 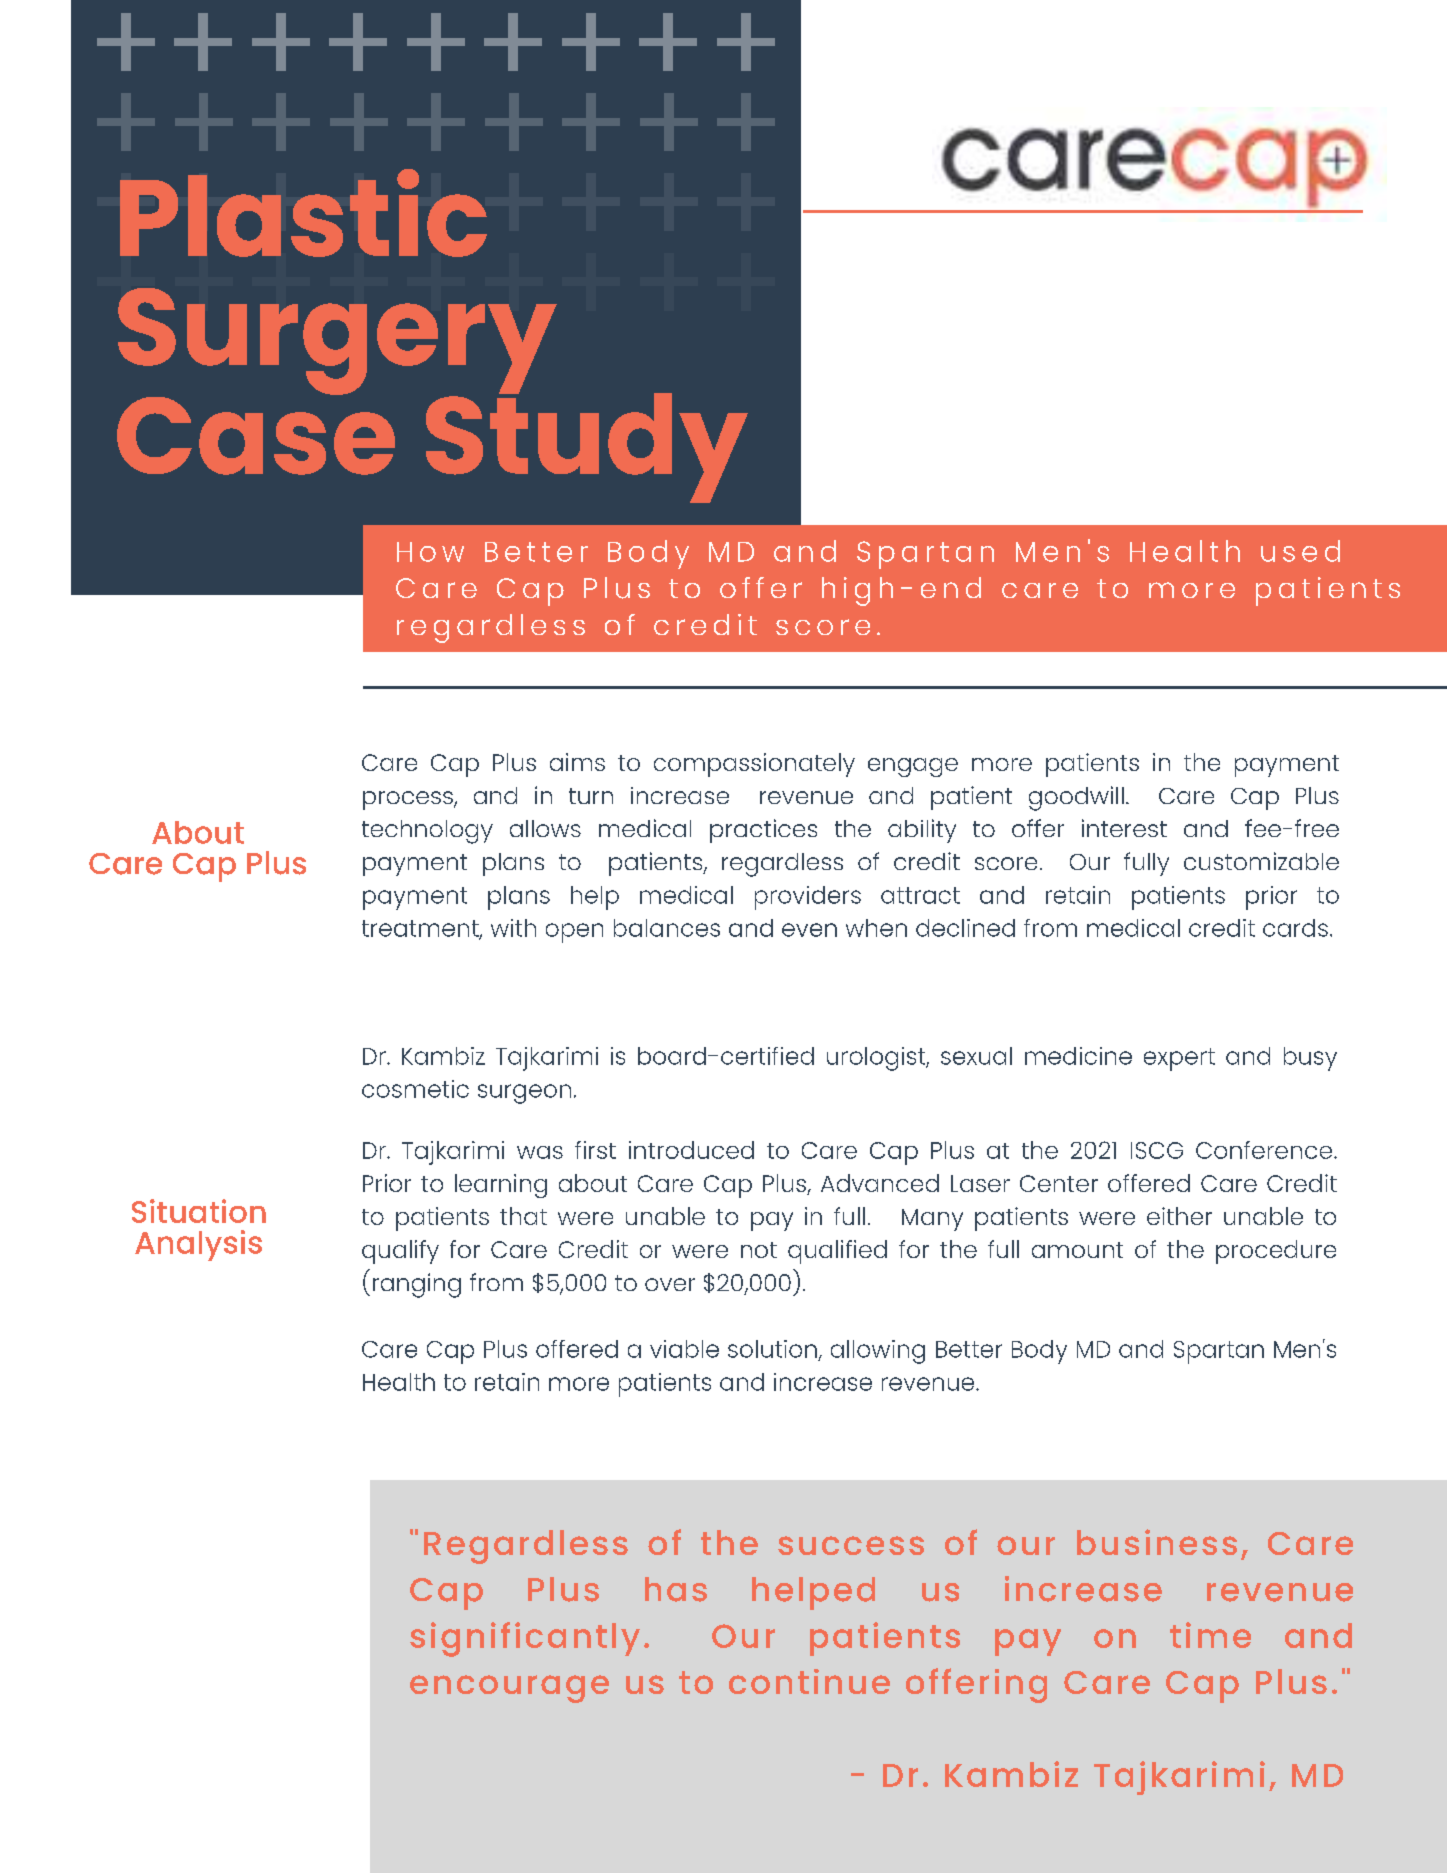 What do you see at coordinates (1276, 1252) in the screenshot?
I see `procedure` at bounding box center [1276, 1252].
